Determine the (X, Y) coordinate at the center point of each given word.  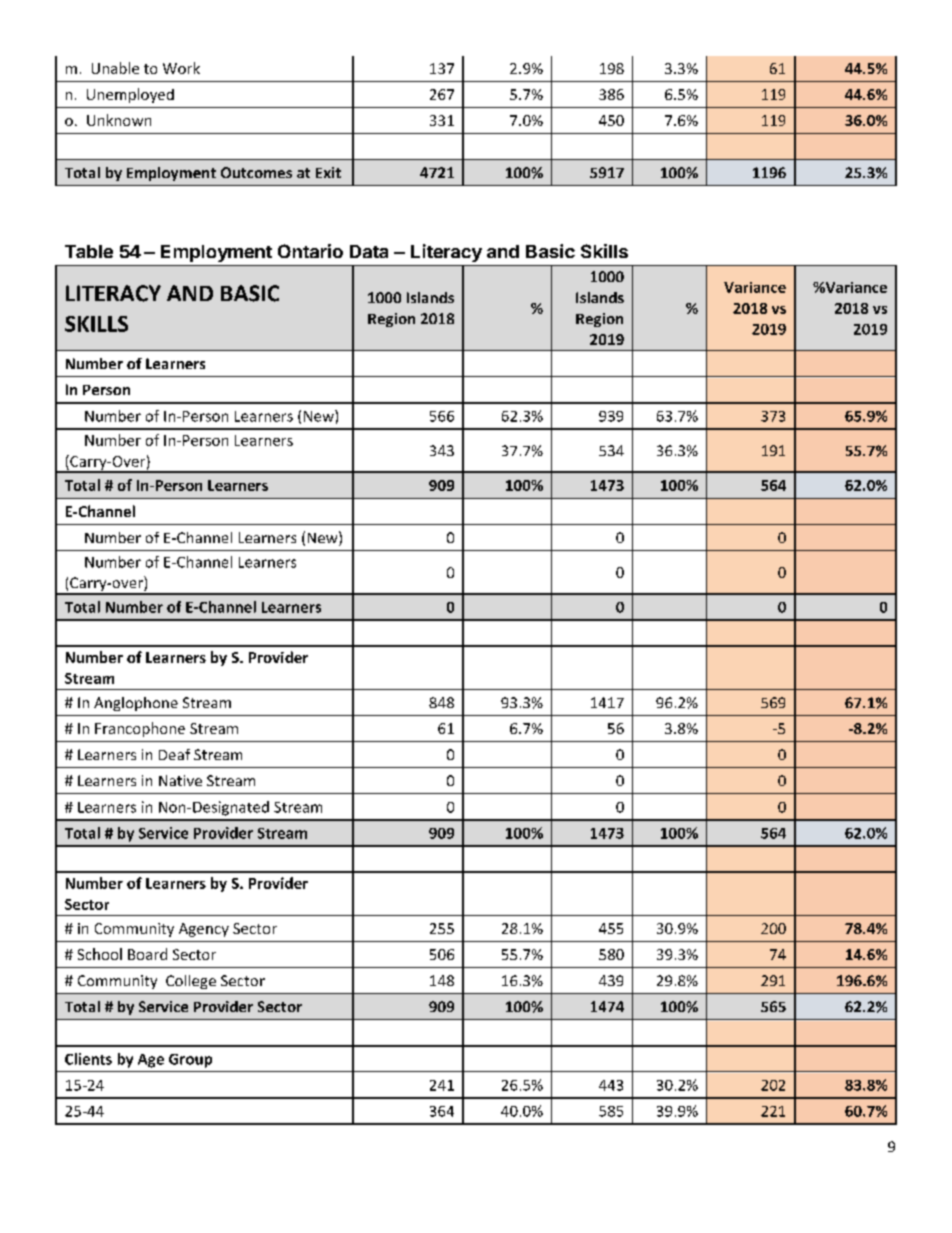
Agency (204, 930)
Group (190, 1061)
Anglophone (136, 704)
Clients (88, 1059)
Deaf (174, 754)
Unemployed (130, 95)
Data (369, 251)
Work (181, 68)
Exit (328, 172)
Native (180, 780)
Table (89, 251)
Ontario (310, 251)
